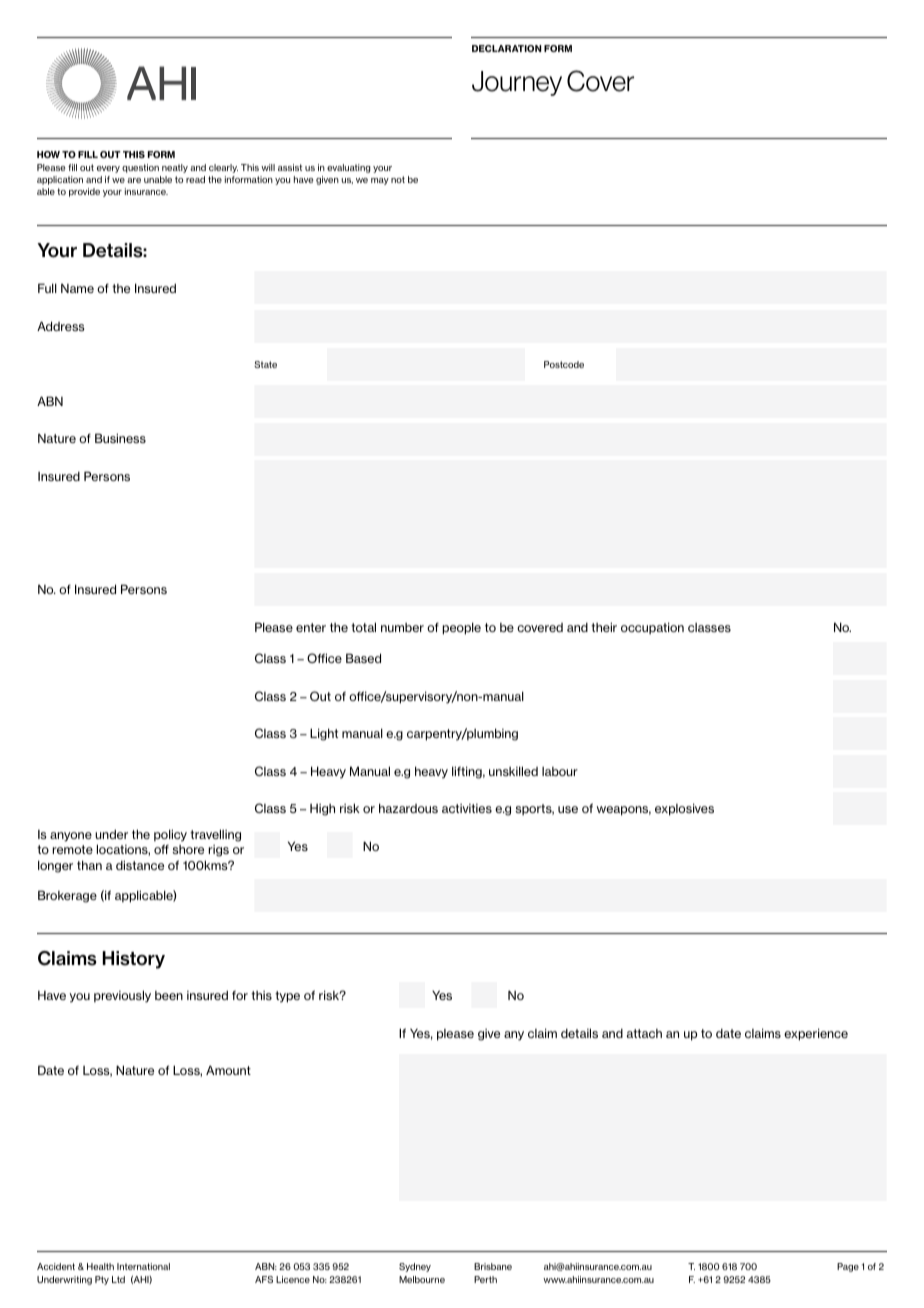 The image size is (924, 1308). I want to click on Journey, so click(517, 83).
